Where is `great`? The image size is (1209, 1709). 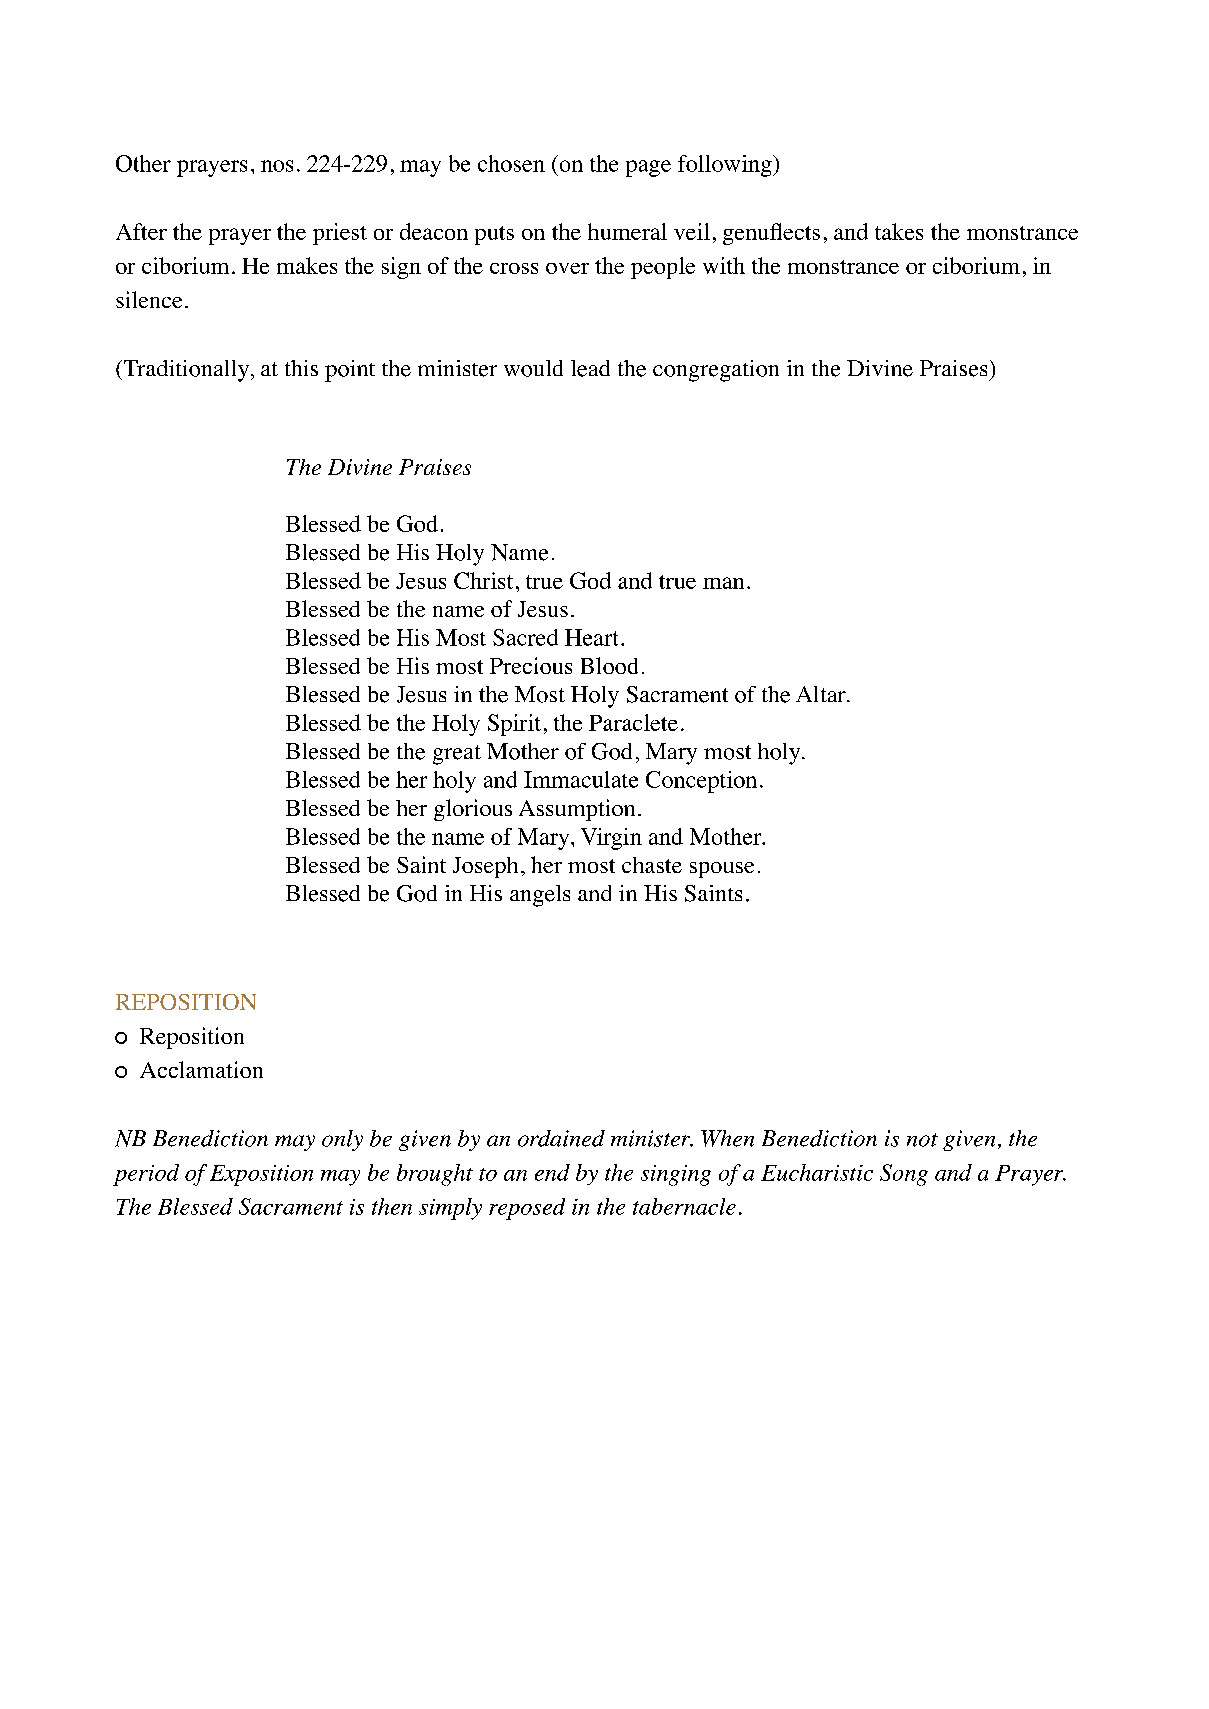
great is located at coordinates (457, 755).
